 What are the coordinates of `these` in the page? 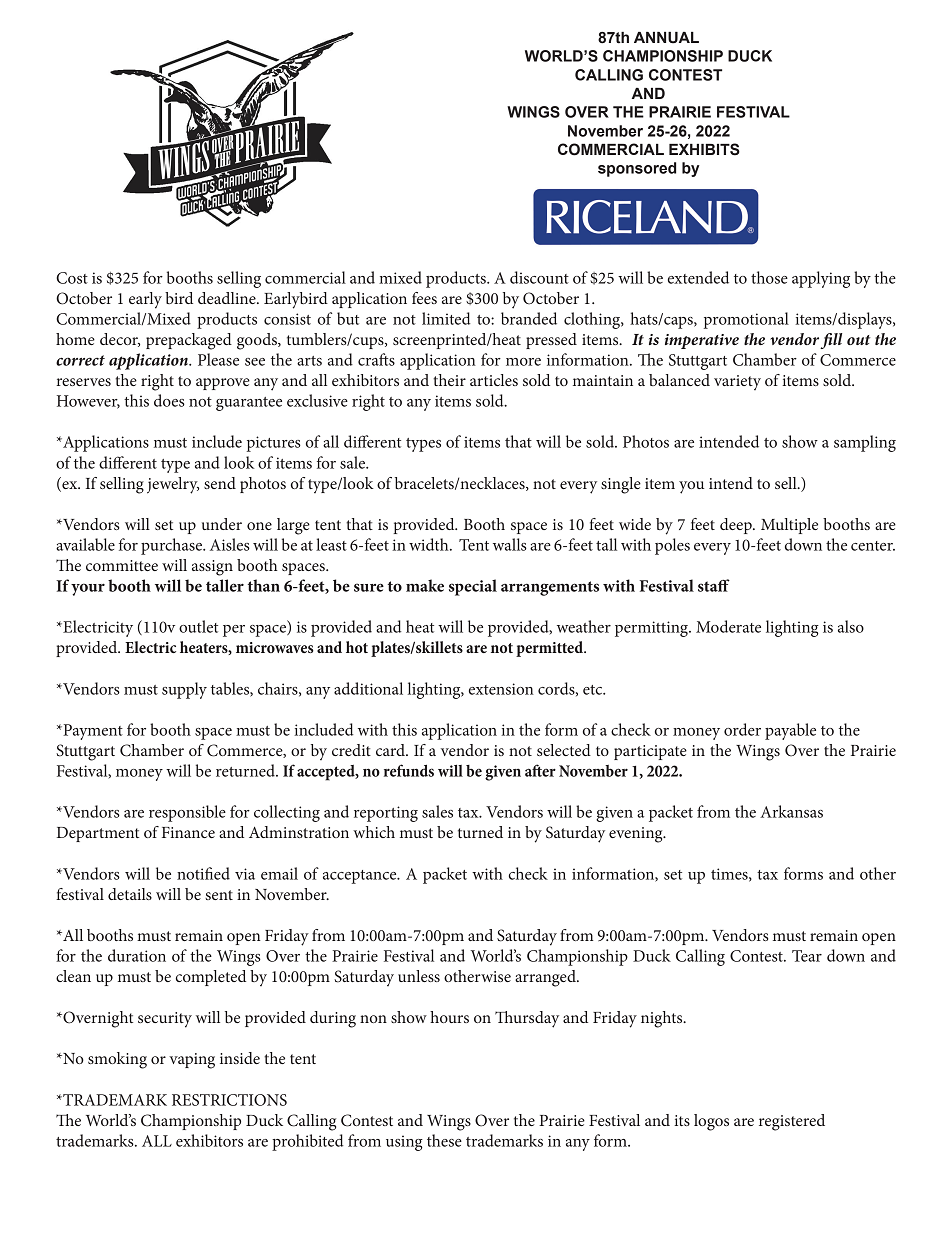 It's located at (444, 1140).
